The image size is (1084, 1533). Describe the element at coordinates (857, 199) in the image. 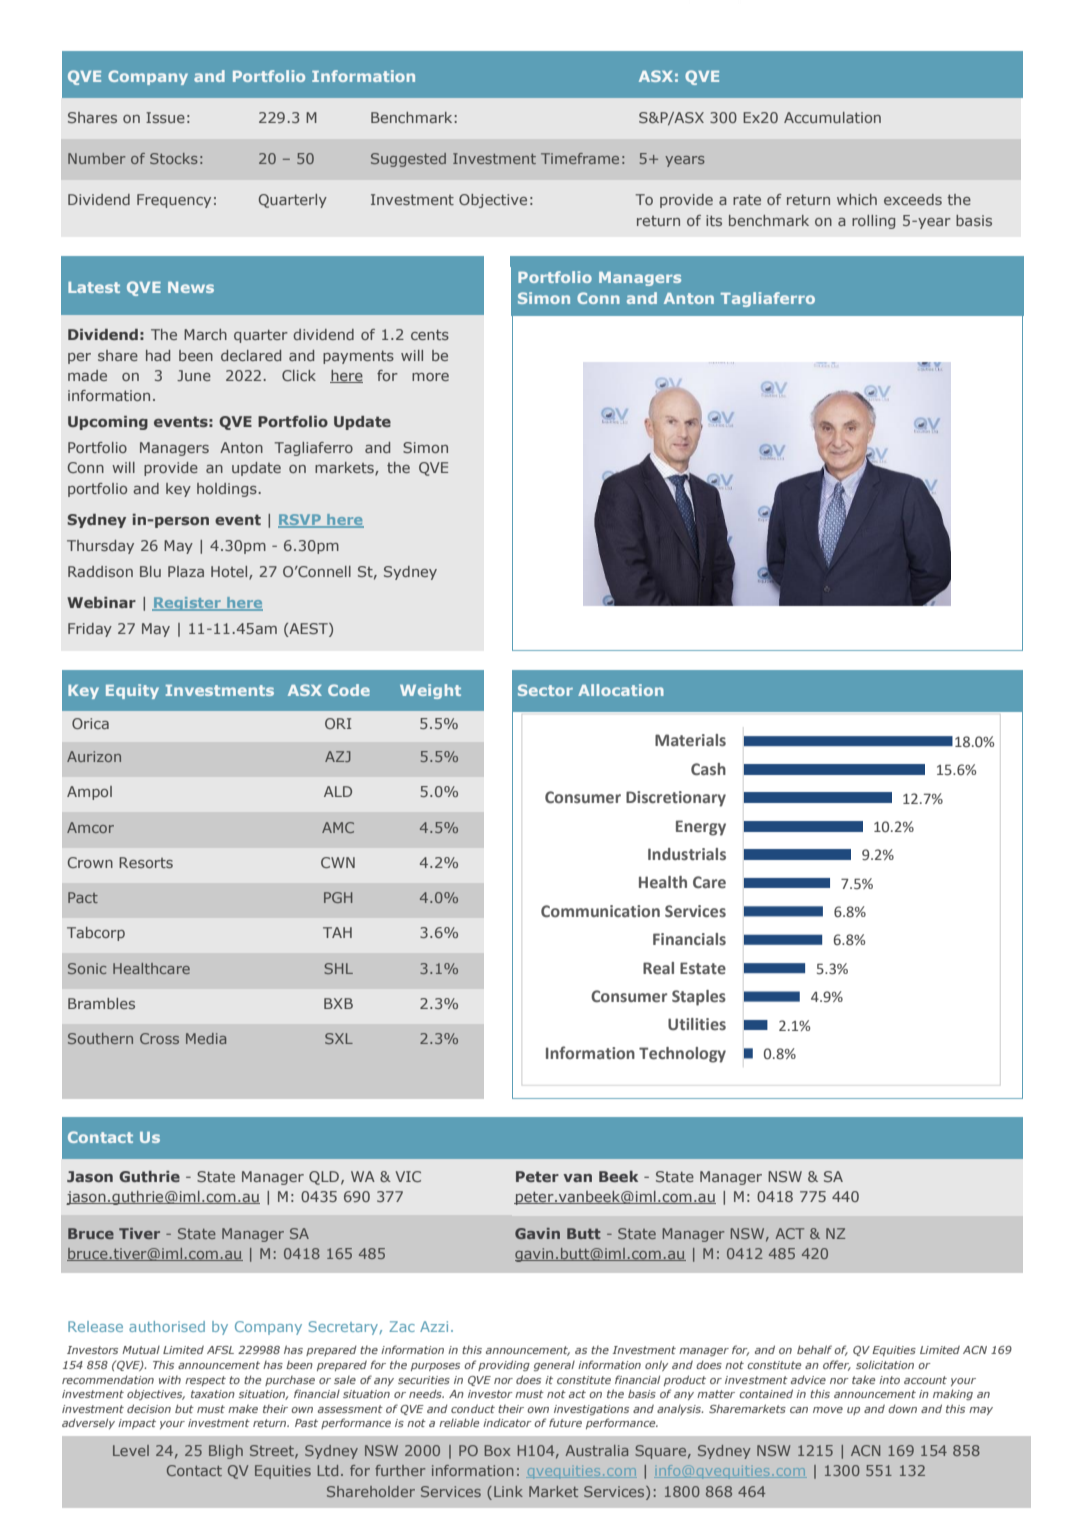

I see `which` at that location.
